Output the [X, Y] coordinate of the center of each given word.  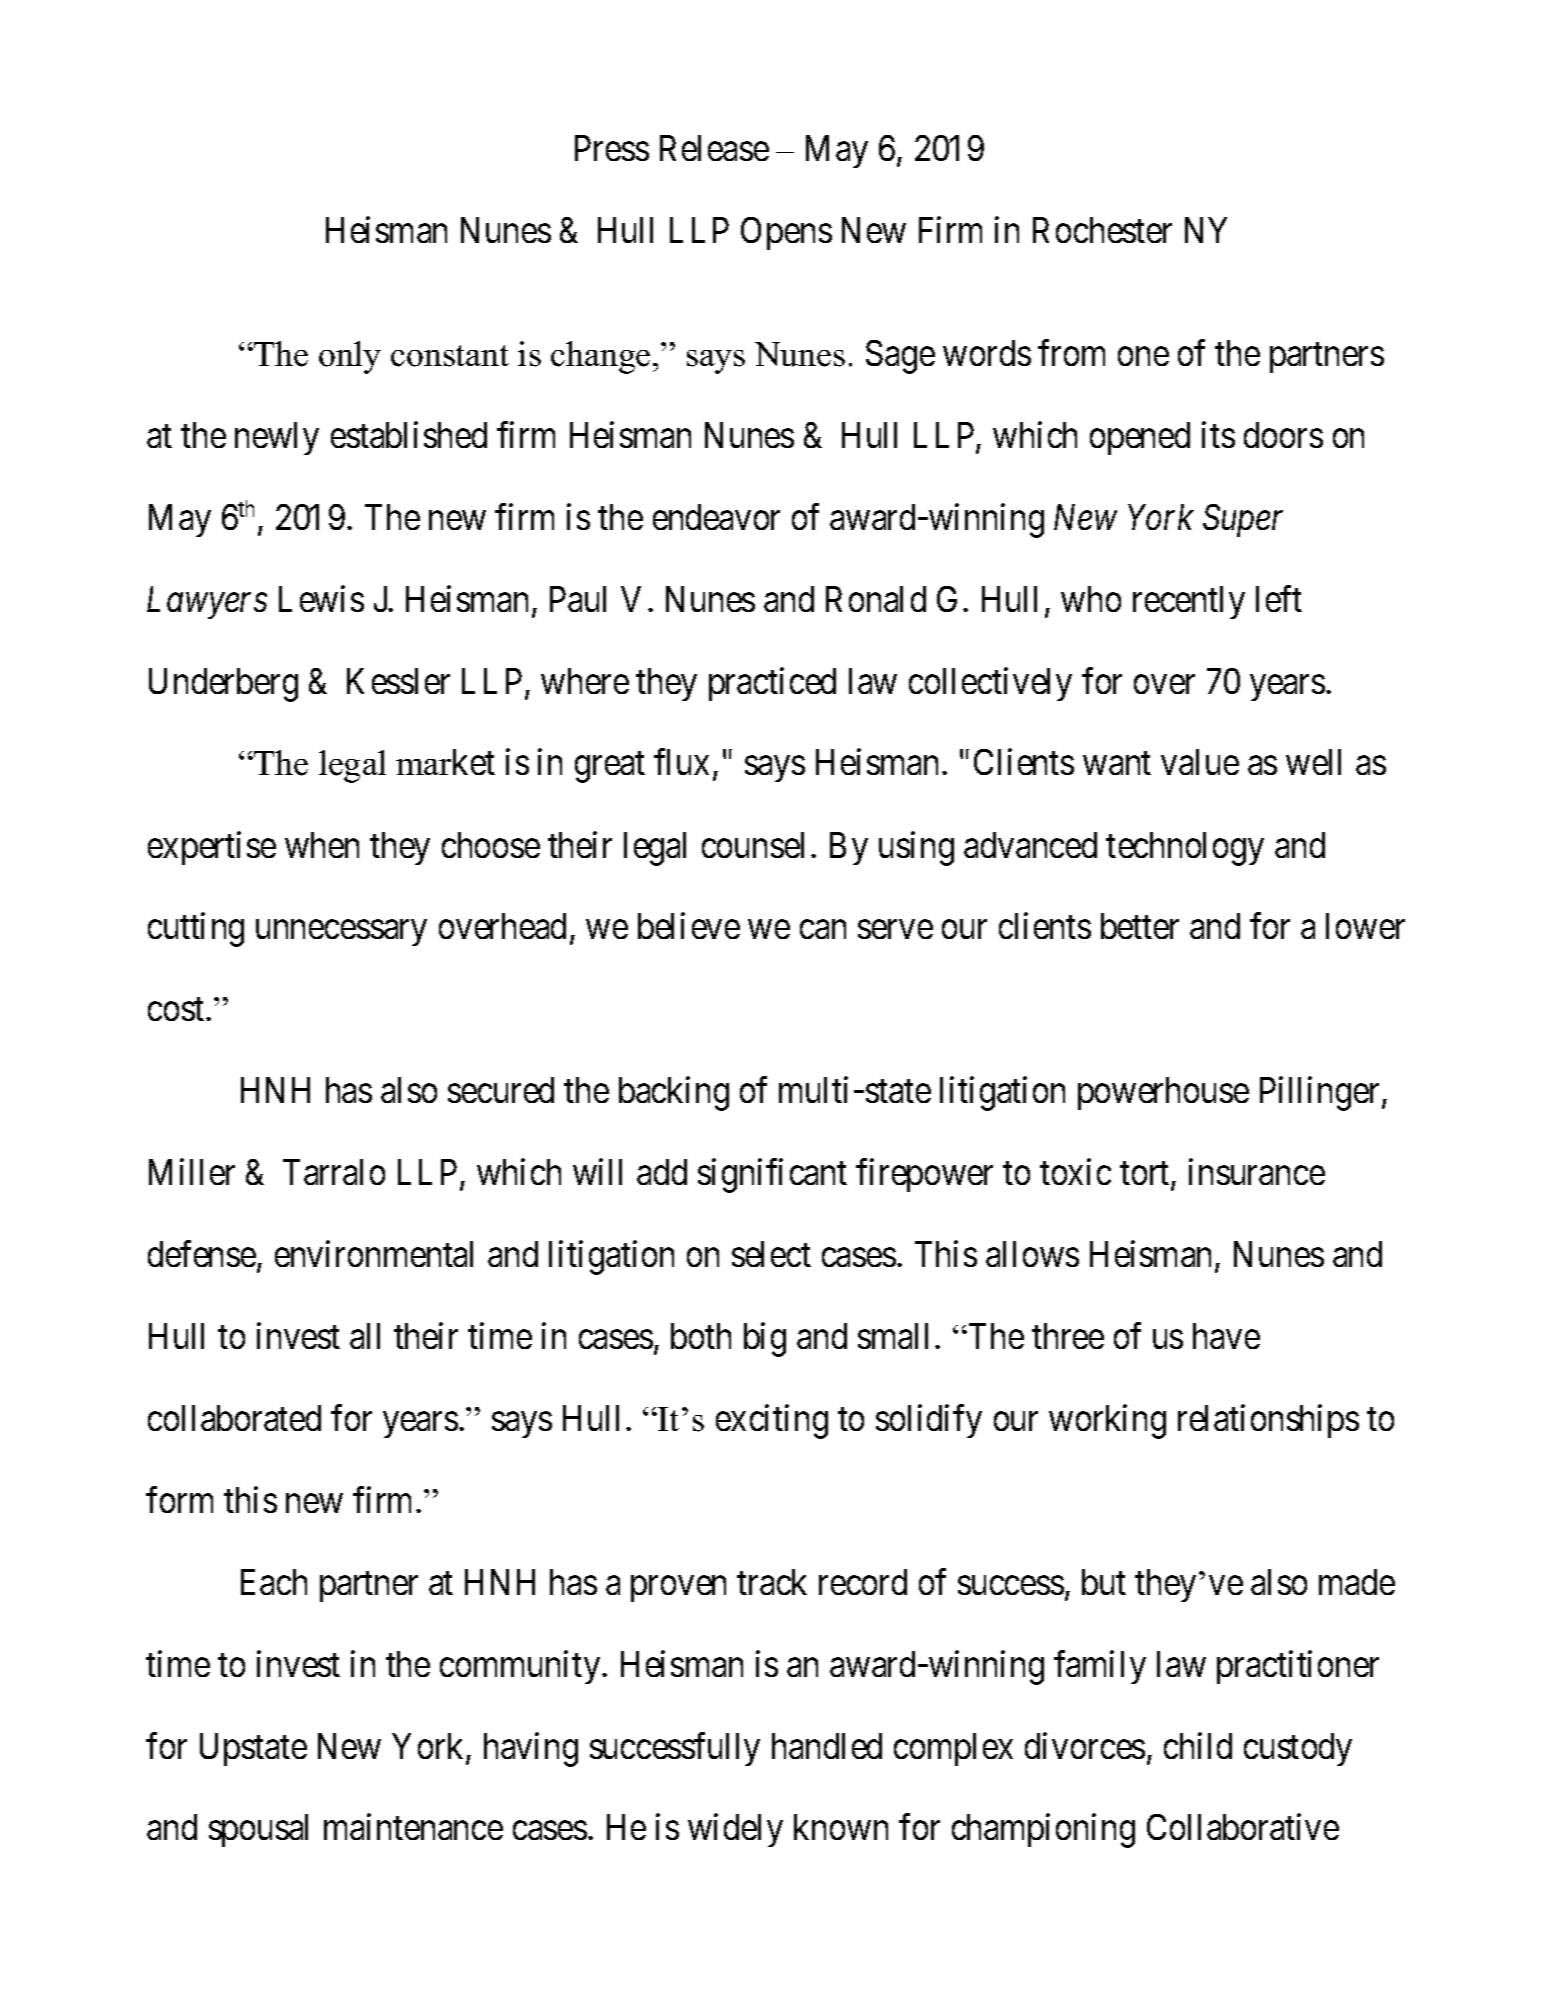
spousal [258, 1830]
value [1200, 762]
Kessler [398, 681]
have [1226, 1336]
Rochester [1102, 230]
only [350, 357]
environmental [374, 1254]
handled [827, 1746]
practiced [772, 684]
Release [714, 148]
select [771, 1254]
